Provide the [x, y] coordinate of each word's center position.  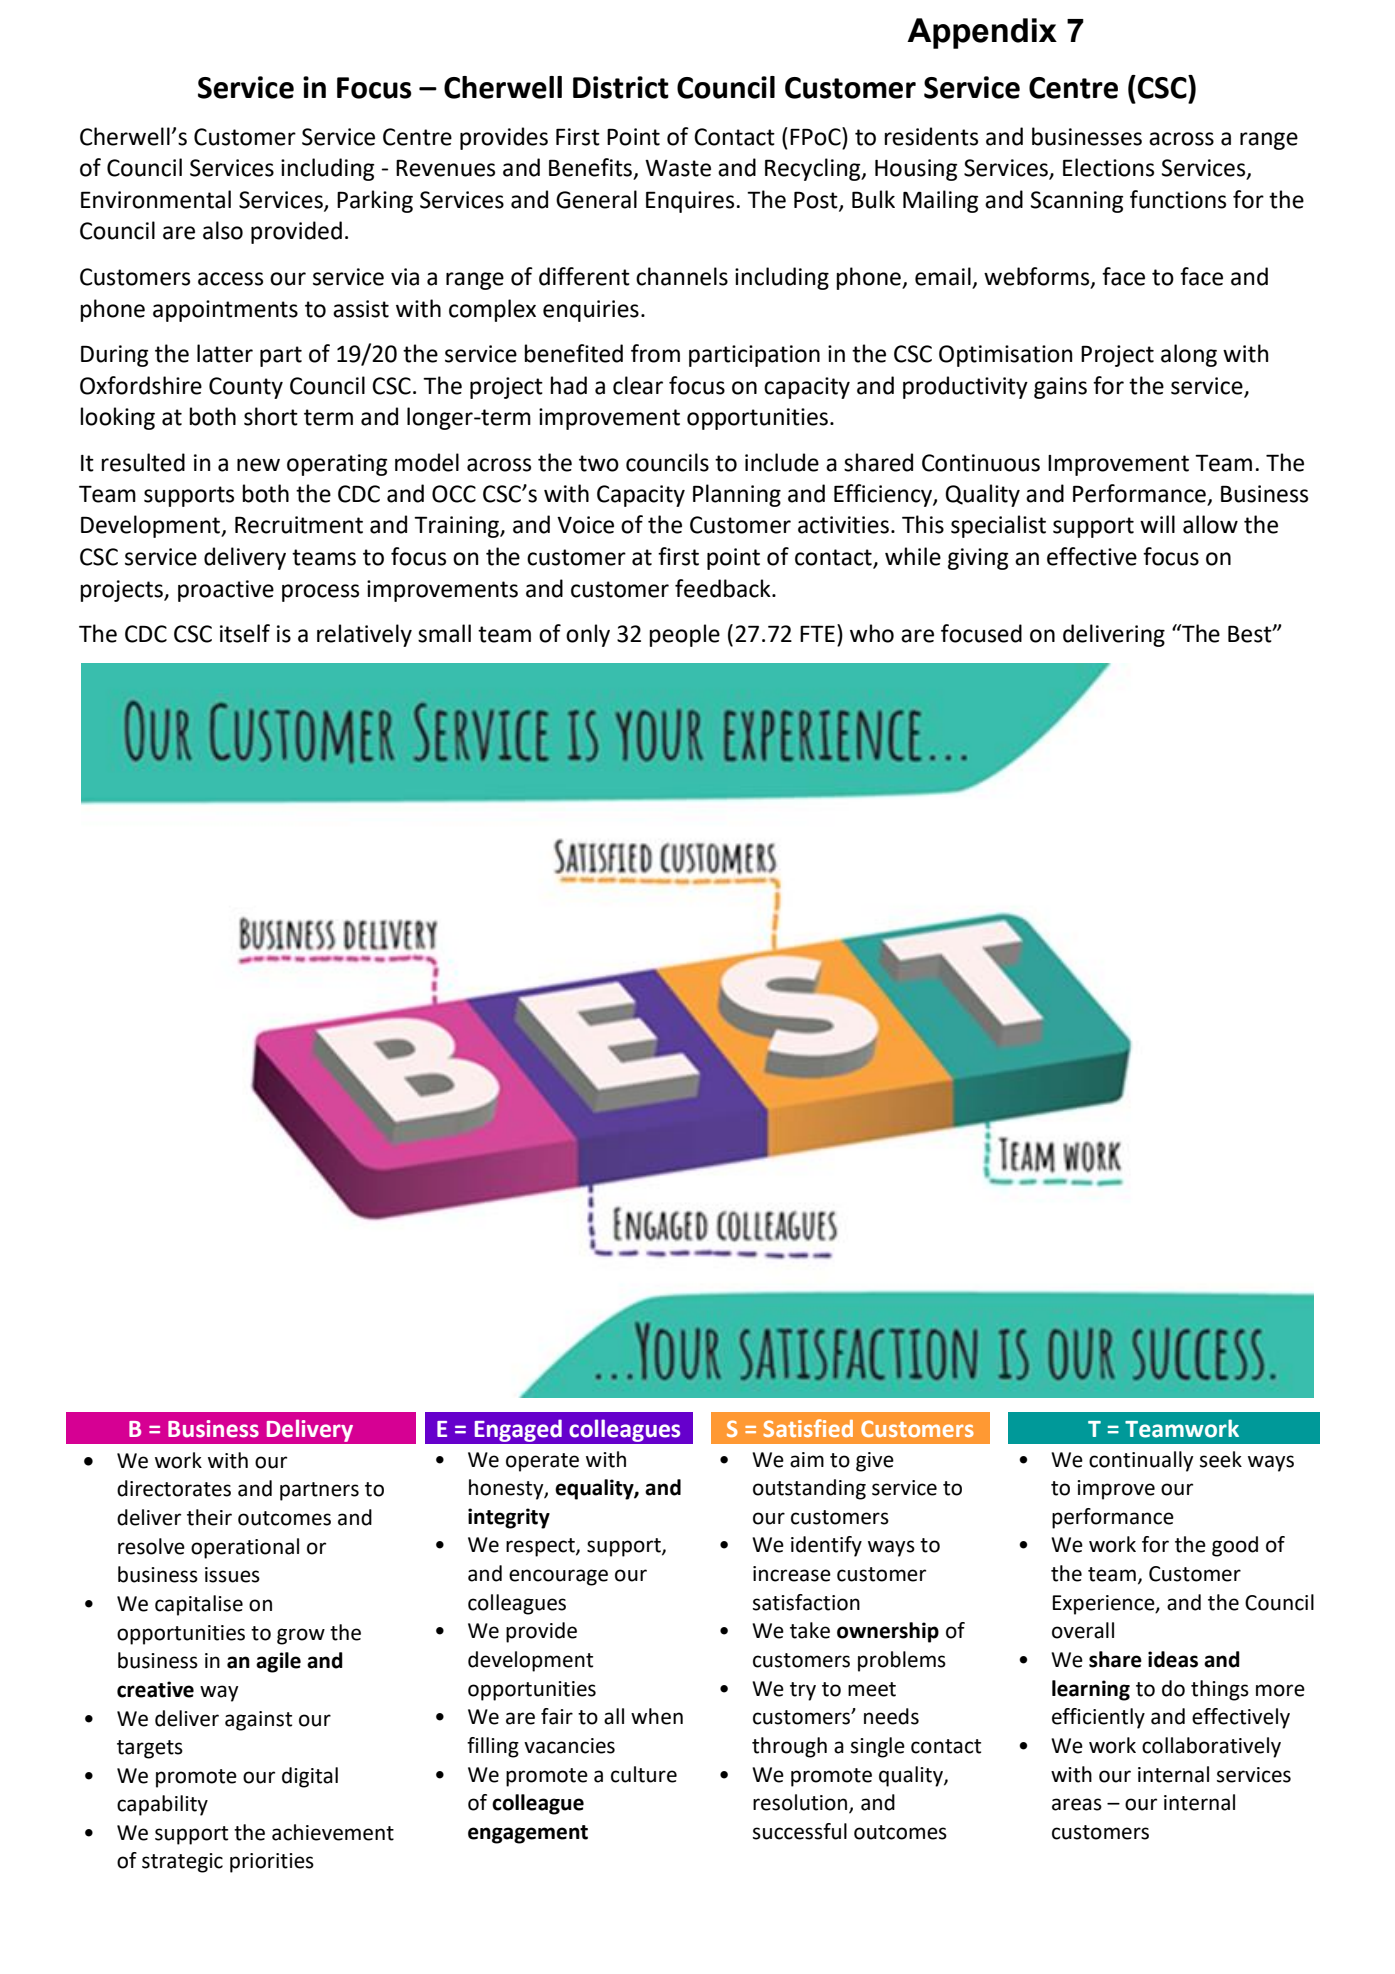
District [621, 87]
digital [310, 1777]
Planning [737, 495]
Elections [1108, 167]
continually [1141, 1461]
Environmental [156, 199]
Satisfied [808, 1428]
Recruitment [299, 525]
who [872, 633]
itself [245, 633]
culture [644, 1774]
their [209, 1517]
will [1157, 524]
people [685, 635]
